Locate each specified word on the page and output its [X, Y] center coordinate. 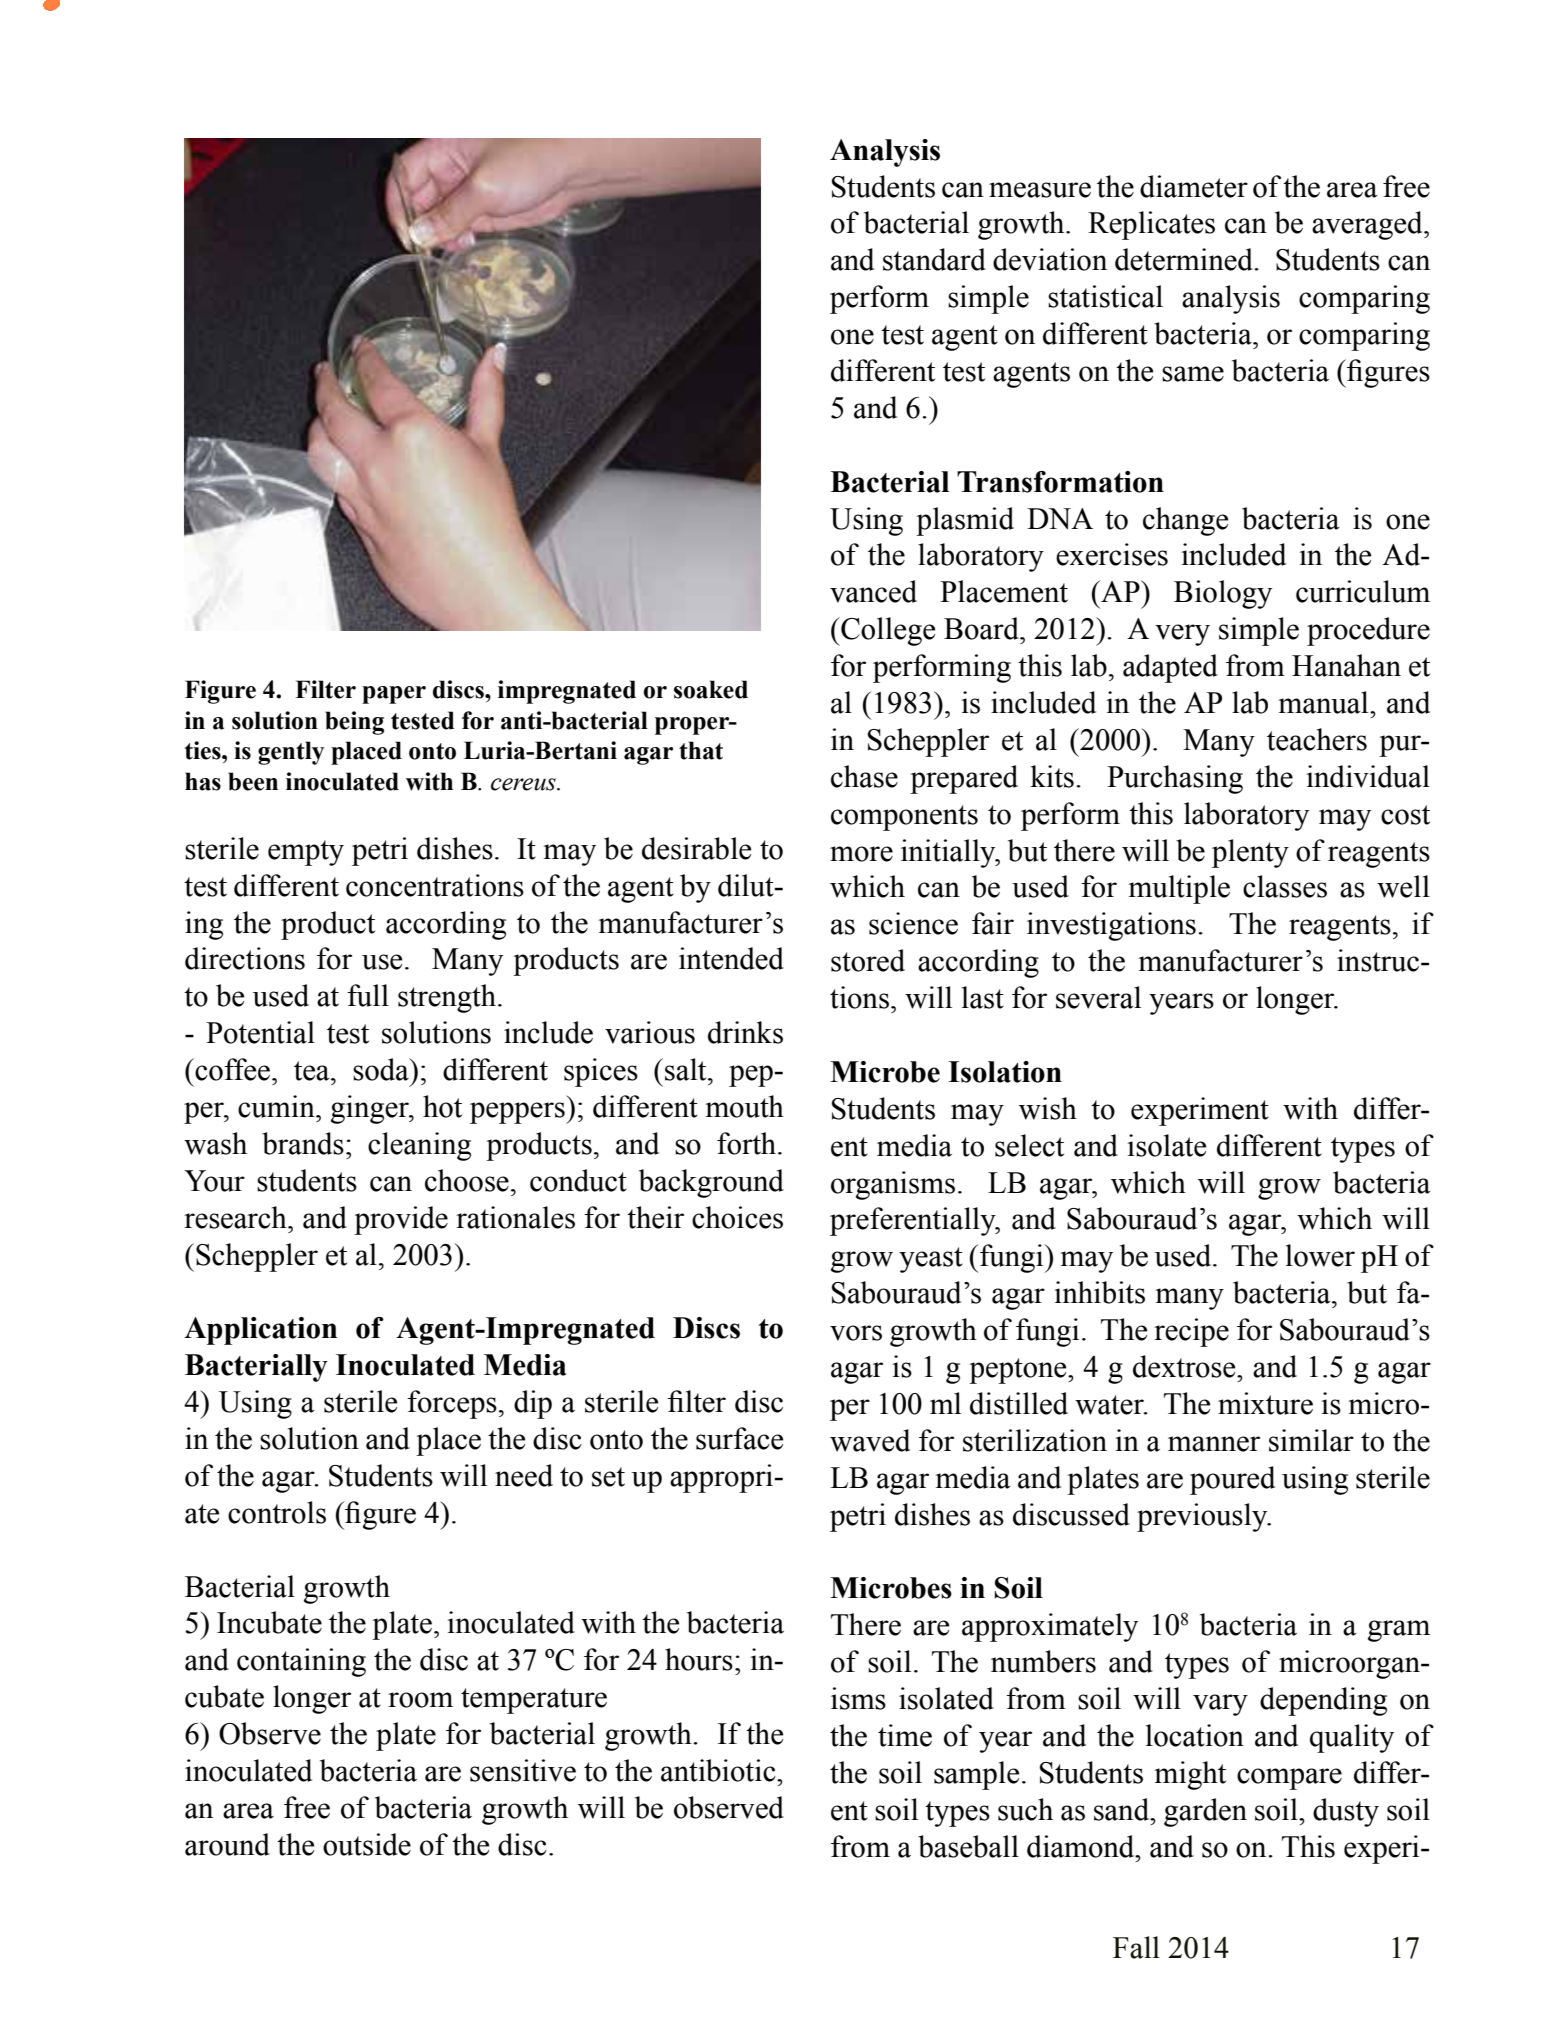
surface [739, 1438]
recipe [1191, 1332]
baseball [968, 1846]
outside [367, 1844]
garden [1205, 1812]
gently [291, 753]
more [861, 854]
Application [260, 1331]
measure [1040, 190]
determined [1185, 259]
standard [934, 259]
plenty [1250, 853]
